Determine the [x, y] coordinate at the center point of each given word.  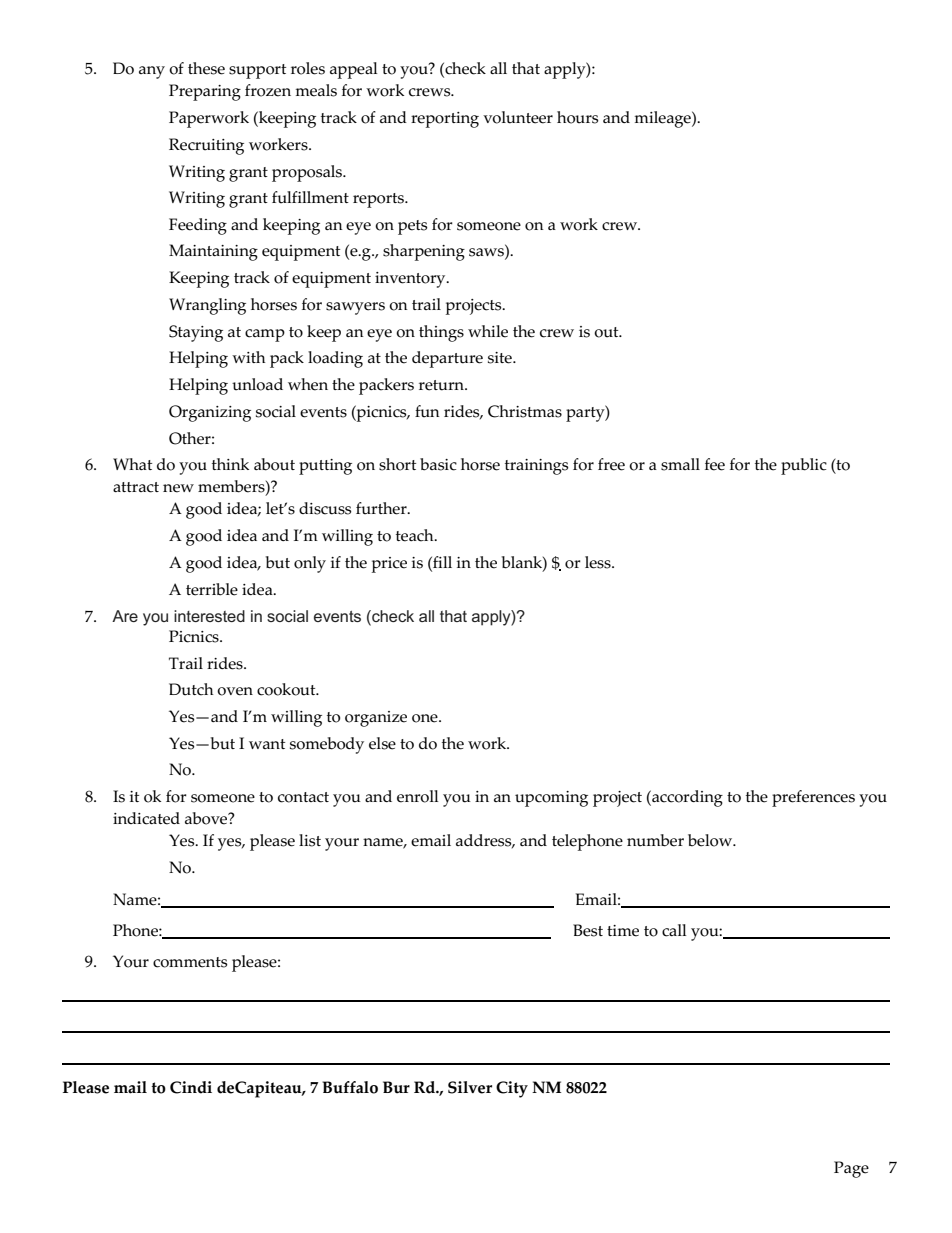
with [248, 357]
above [207, 818]
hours [578, 117]
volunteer [518, 117]
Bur [396, 1087]
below [711, 840]
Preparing [205, 92]
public [804, 466]
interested [209, 616]
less [599, 562]
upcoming [551, 799]
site [501, 358]
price [389, 565]
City [512, 1089]
